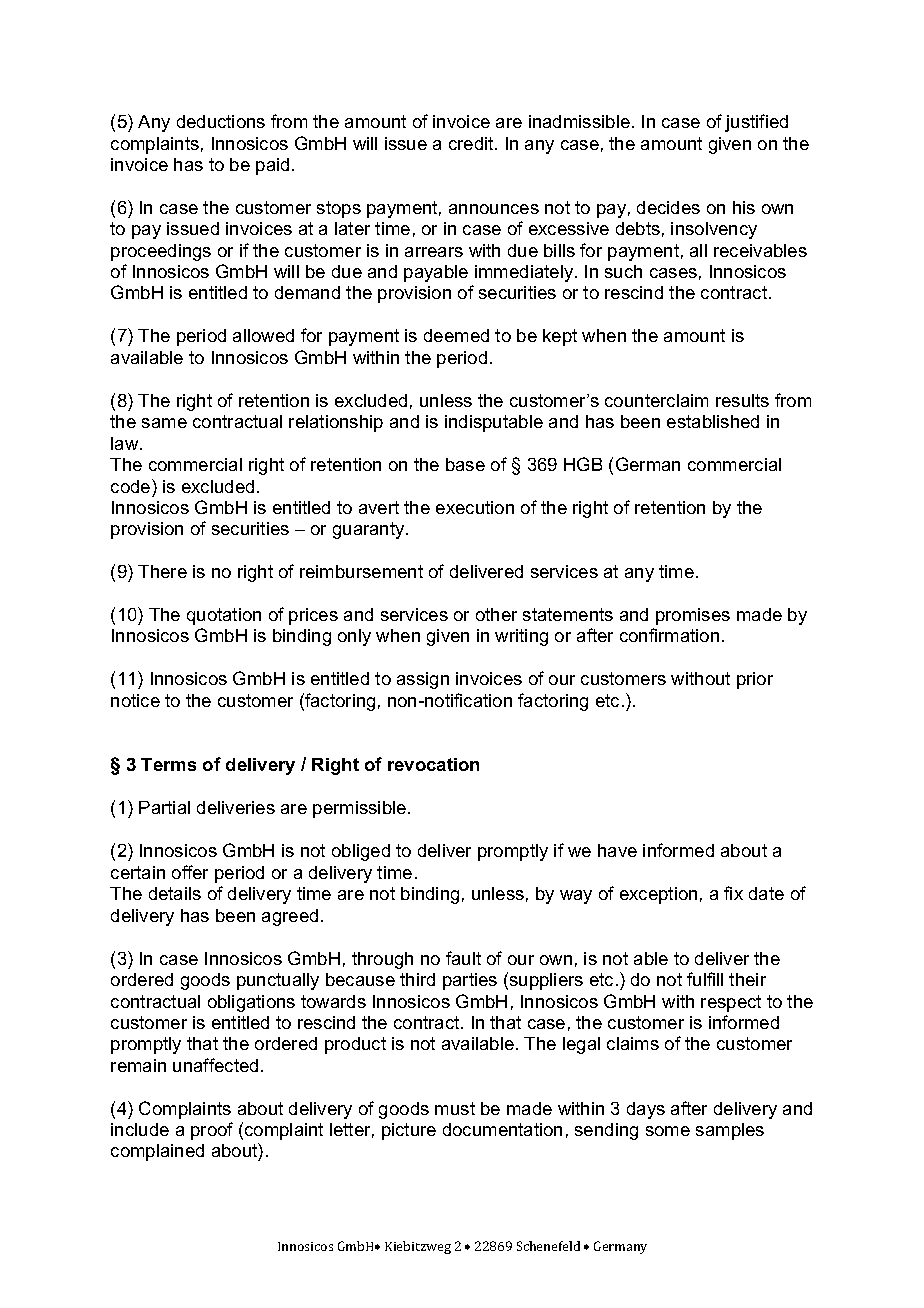 The image size is (924, 1308). Describe the element at coordinates (669, 635) in the image. I see `confirmation` at that location.
